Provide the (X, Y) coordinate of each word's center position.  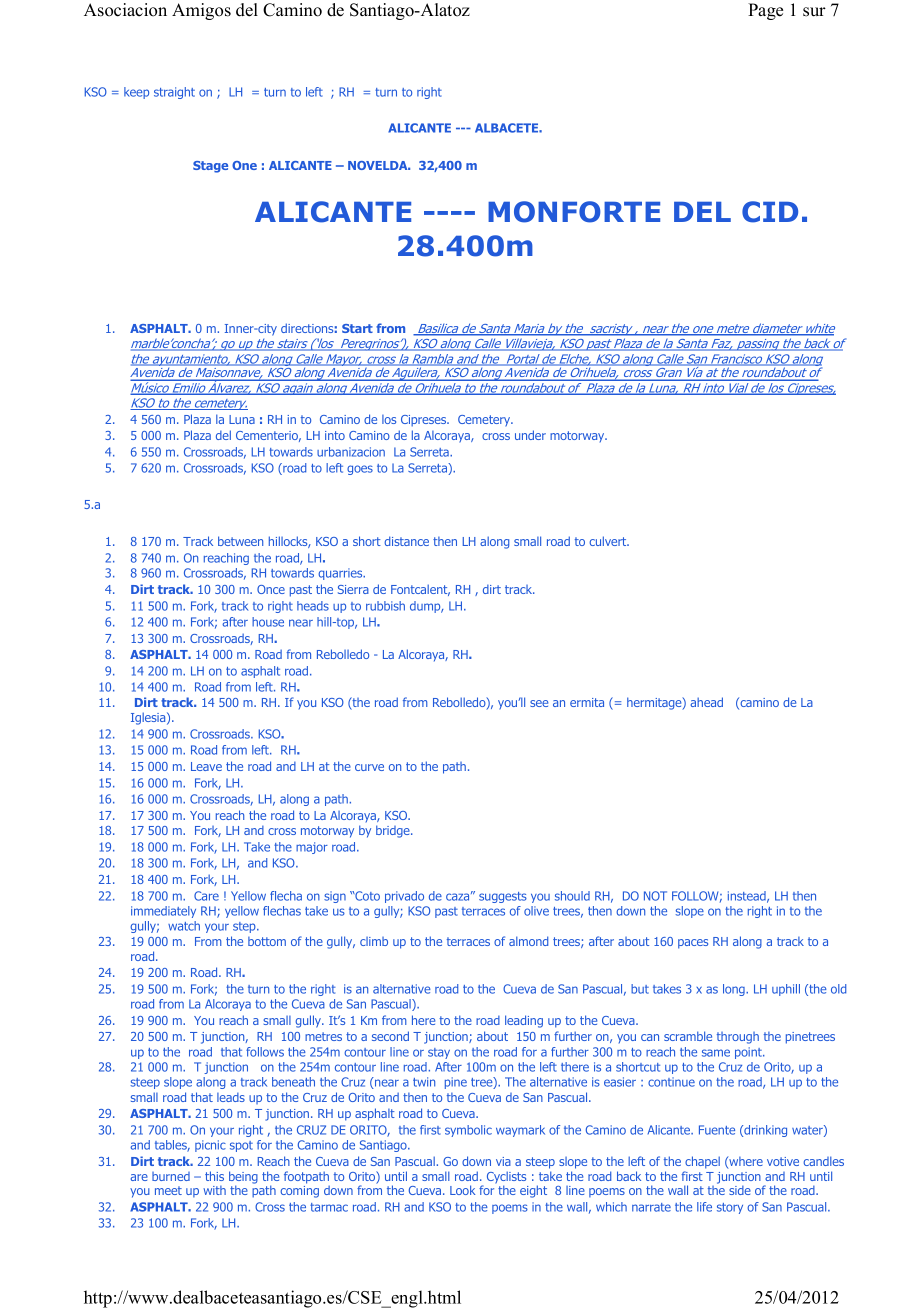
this (214, 1176)
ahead (707, 702)
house (268, 622)
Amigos (201, 11)
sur (814, 12)
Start (357, 328)
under (530, 435)
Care (206, 896)
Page (765, 11)
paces (693, 944)
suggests (503, 897)
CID (770, 212)
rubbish (385, 606)
